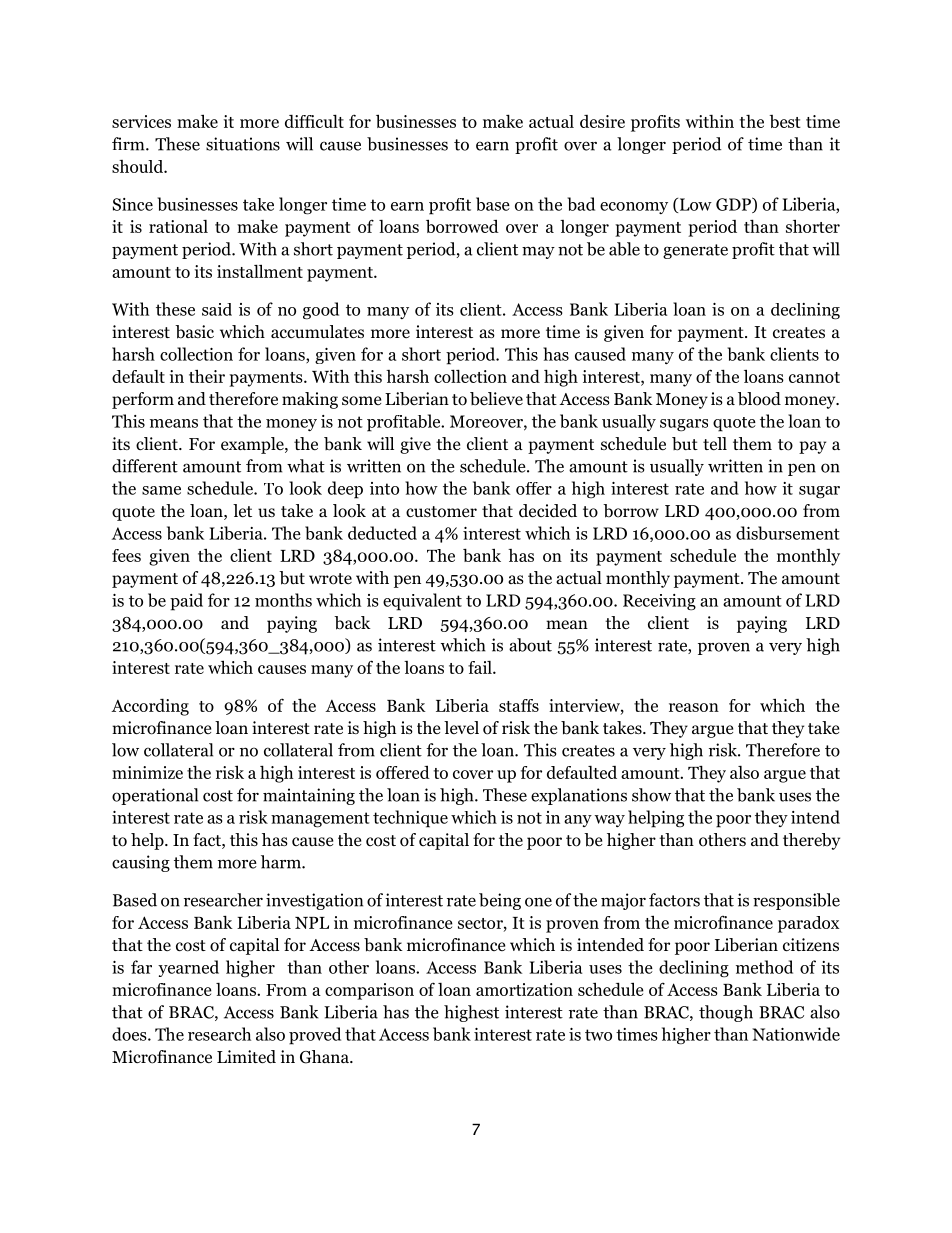 Image resolution: width=952 pixels, height=1233 pixels. I want to click on believe, so click(496, 399).
